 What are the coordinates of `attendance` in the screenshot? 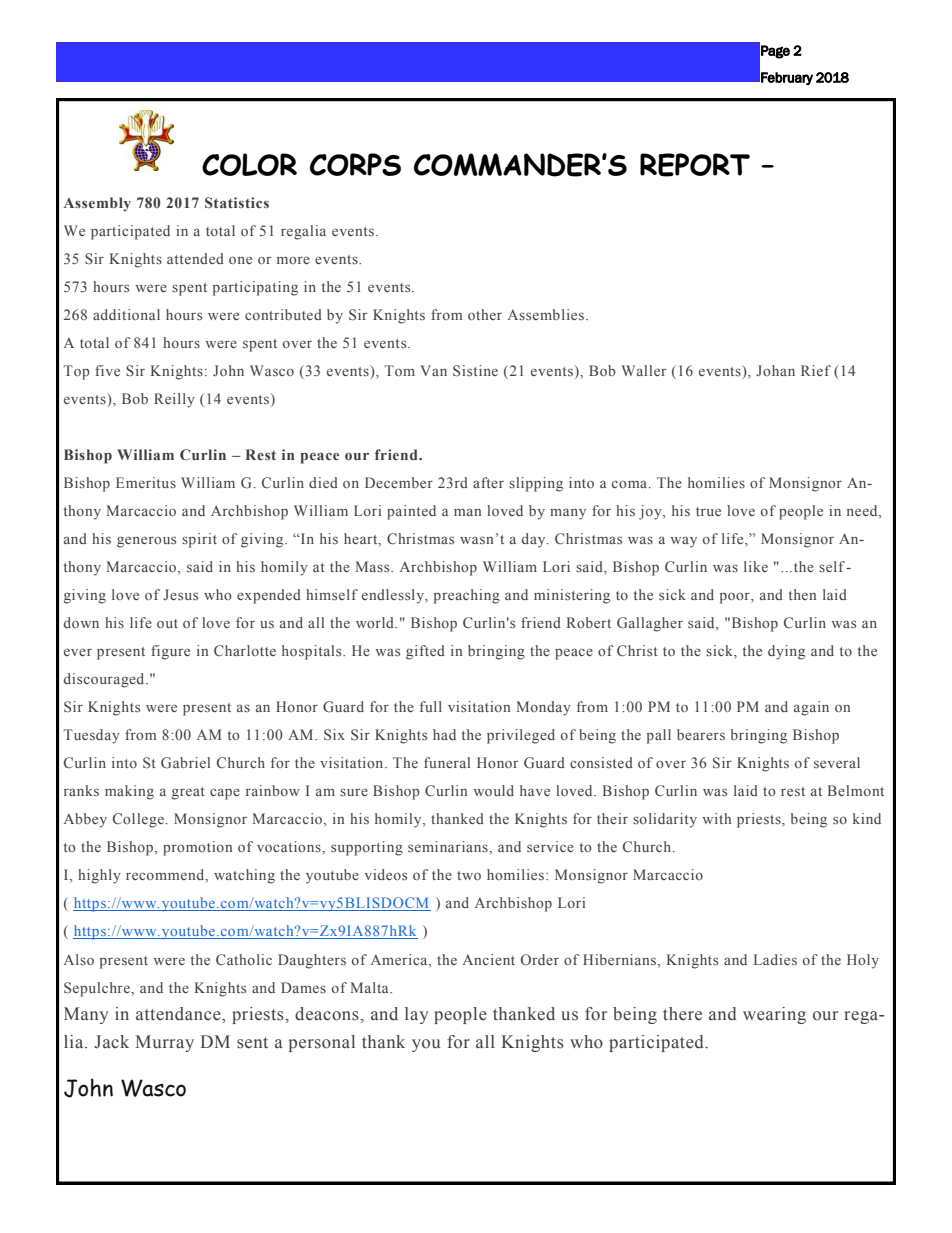 It's located at (179, 1015).
